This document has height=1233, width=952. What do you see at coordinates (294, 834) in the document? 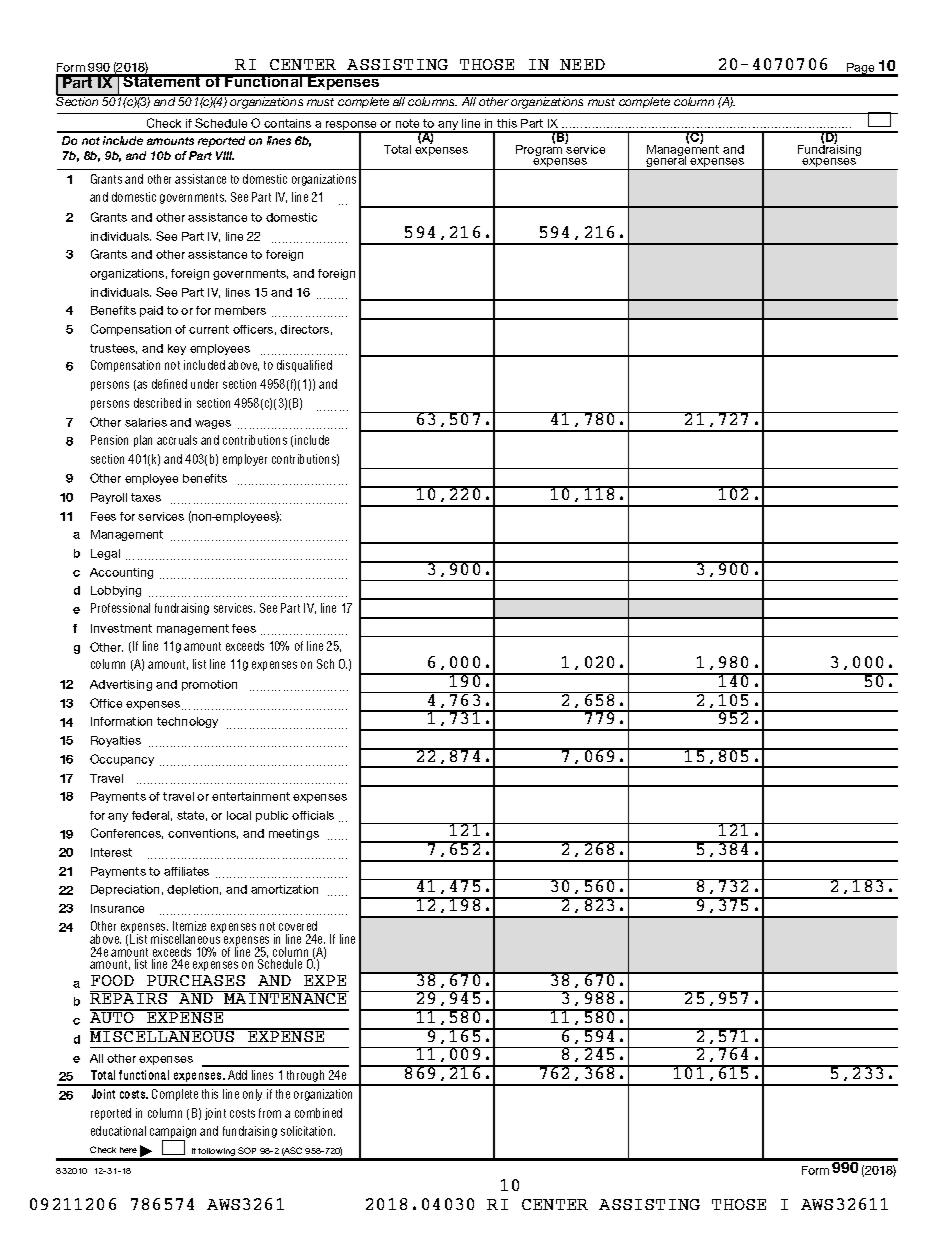
I see `meetings` at bounding box center [294, 834].
